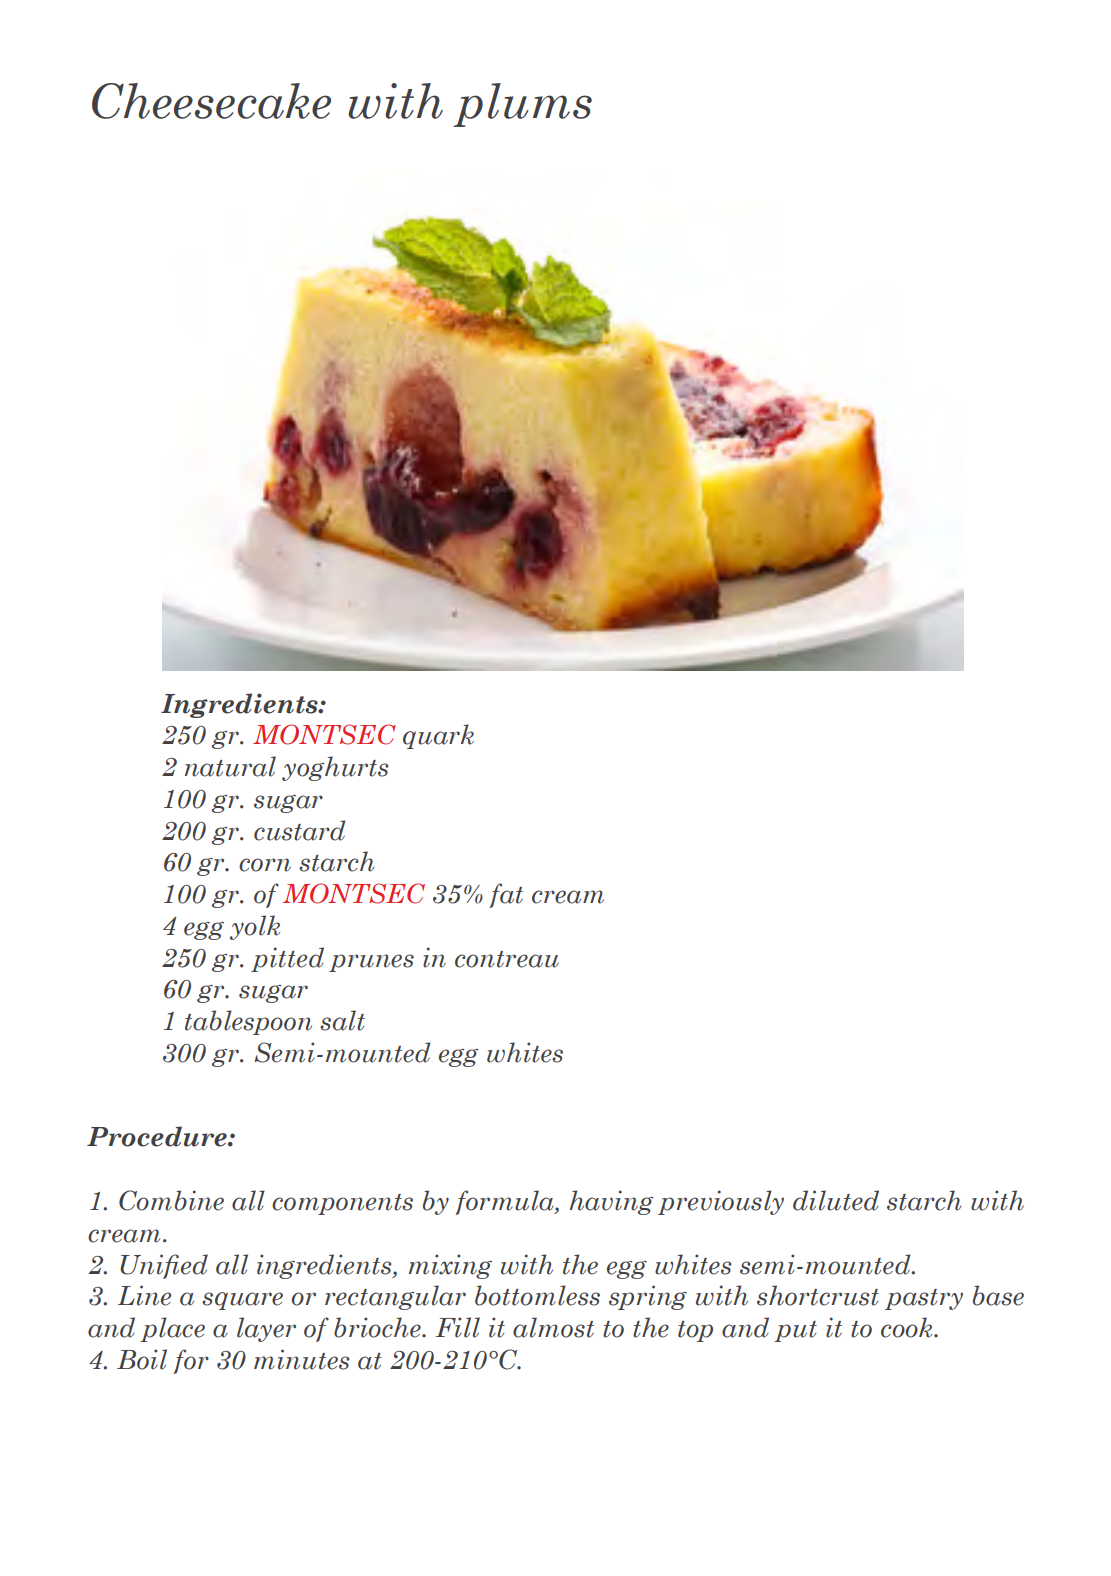 Image resolution: width=1111 pixels, height=1576 pixels. I want to click on Cheesecake, so click(211, 101).
